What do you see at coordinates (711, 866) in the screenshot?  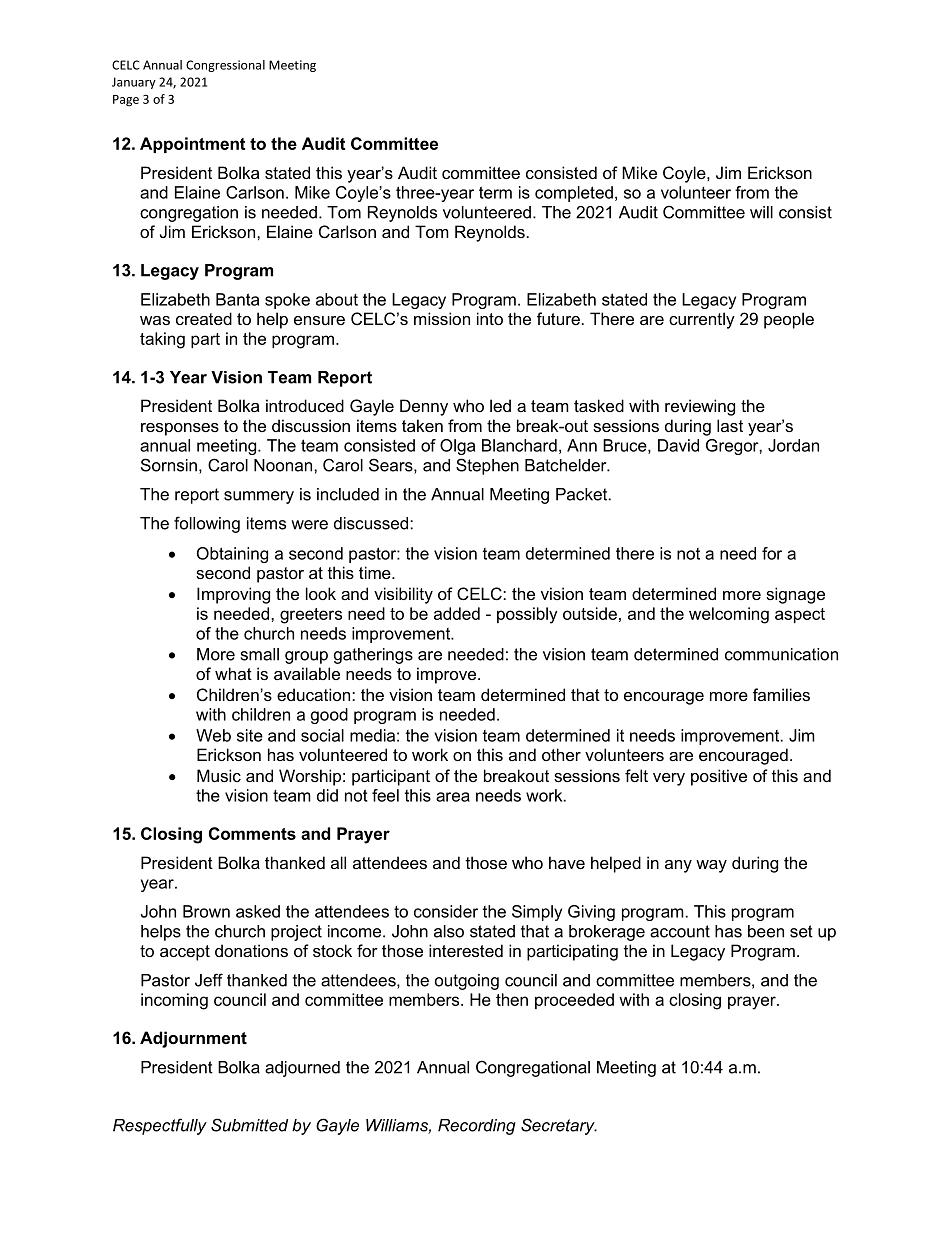 I see `way` at bounding box center [711, 866].
